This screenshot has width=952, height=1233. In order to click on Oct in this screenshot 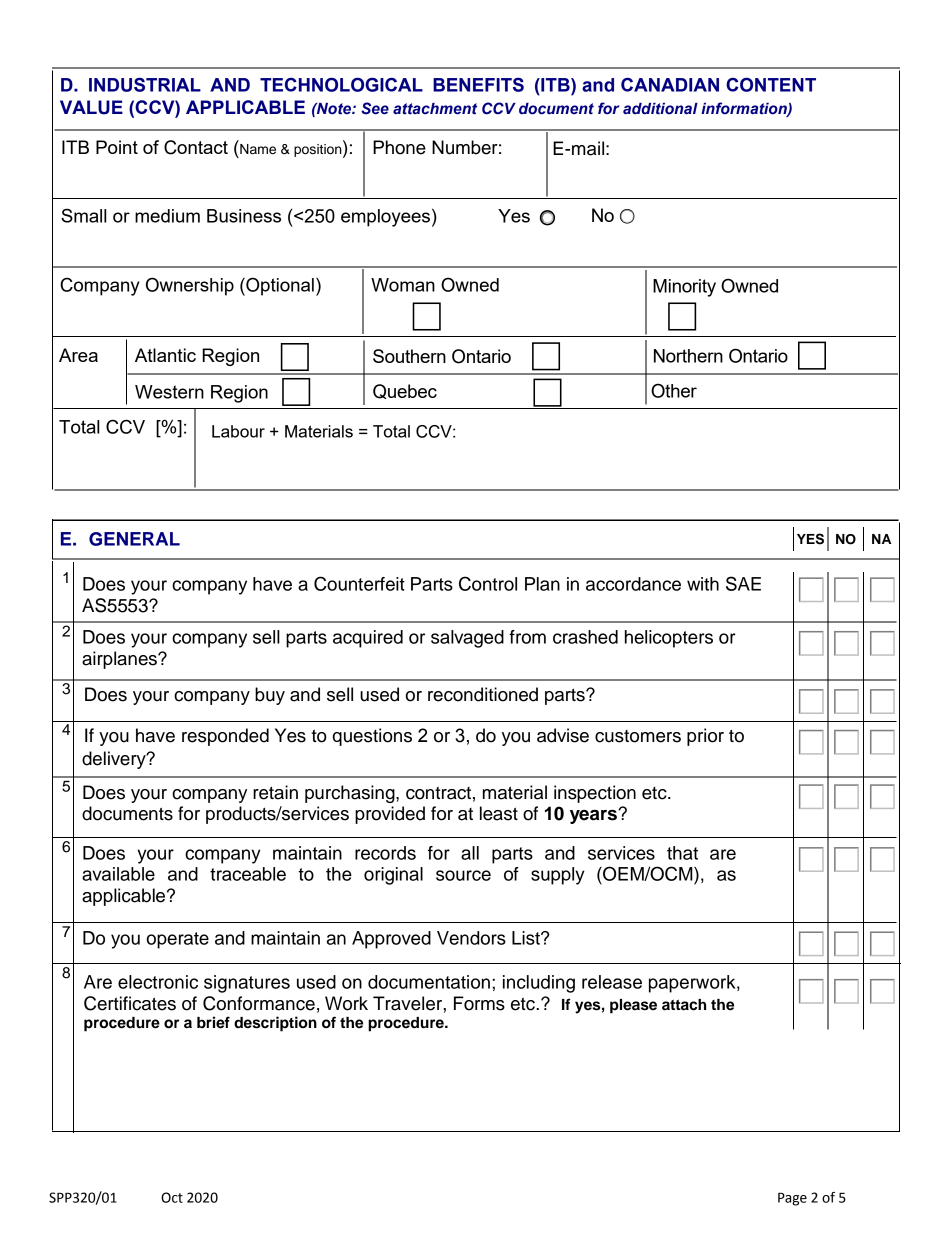, I will do `click(172, 1197)`.
